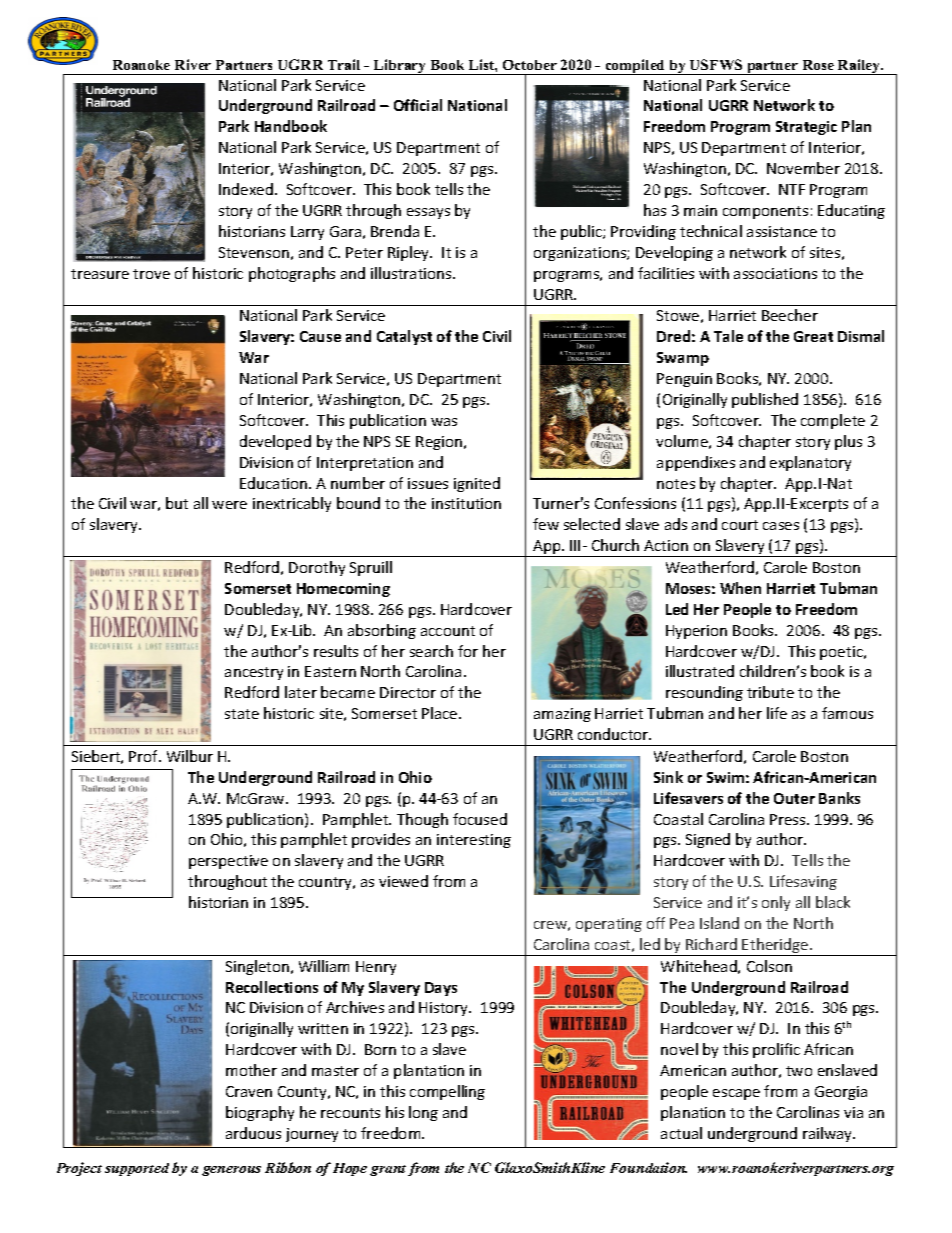 The width and height of the screenshot is (952, 1233). I want to click on perspective, so click(228, 862).
